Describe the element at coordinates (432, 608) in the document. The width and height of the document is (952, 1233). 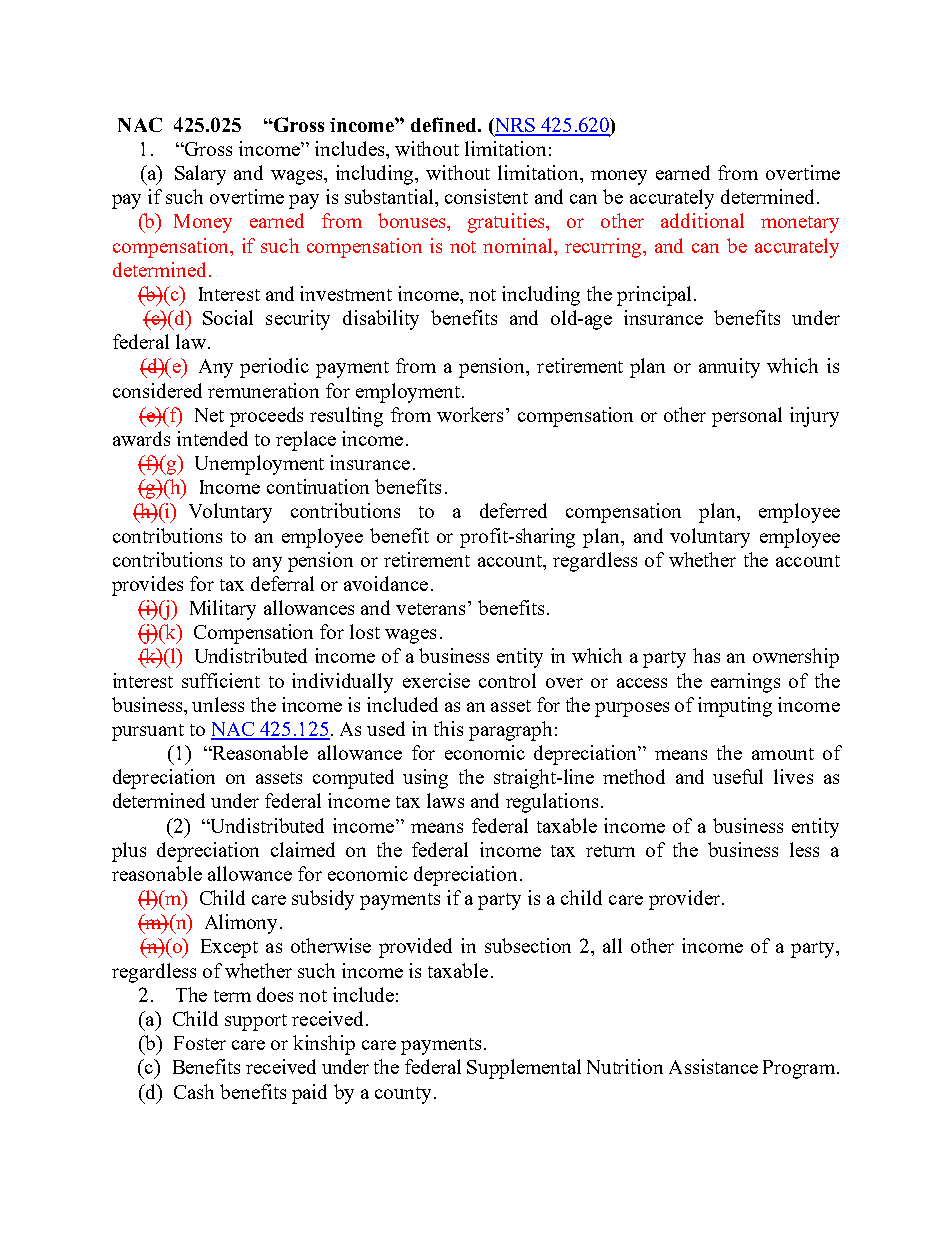
I see `veterans` at that location.
